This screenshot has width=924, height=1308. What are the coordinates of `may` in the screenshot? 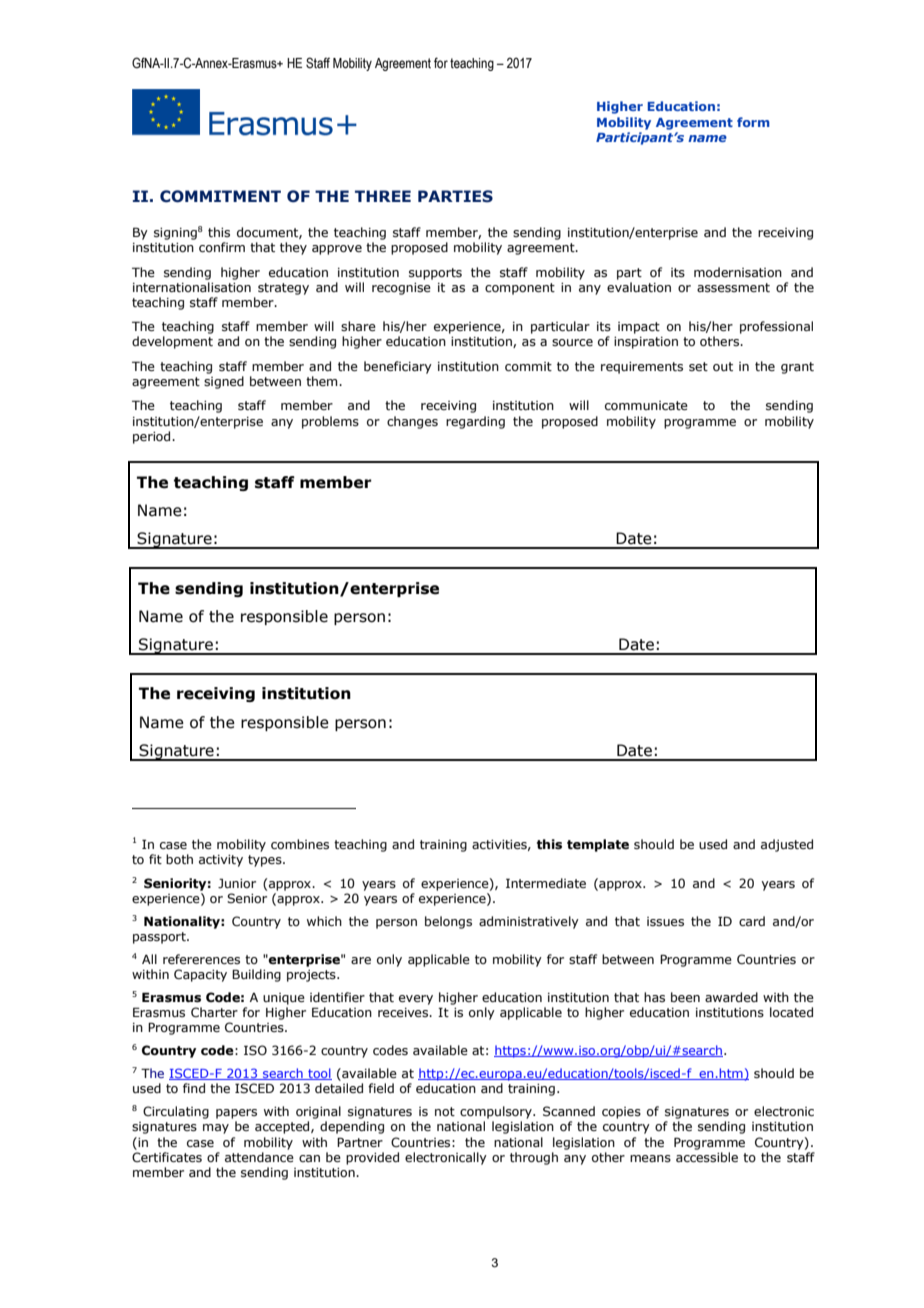 It's located at (216, 1129).
